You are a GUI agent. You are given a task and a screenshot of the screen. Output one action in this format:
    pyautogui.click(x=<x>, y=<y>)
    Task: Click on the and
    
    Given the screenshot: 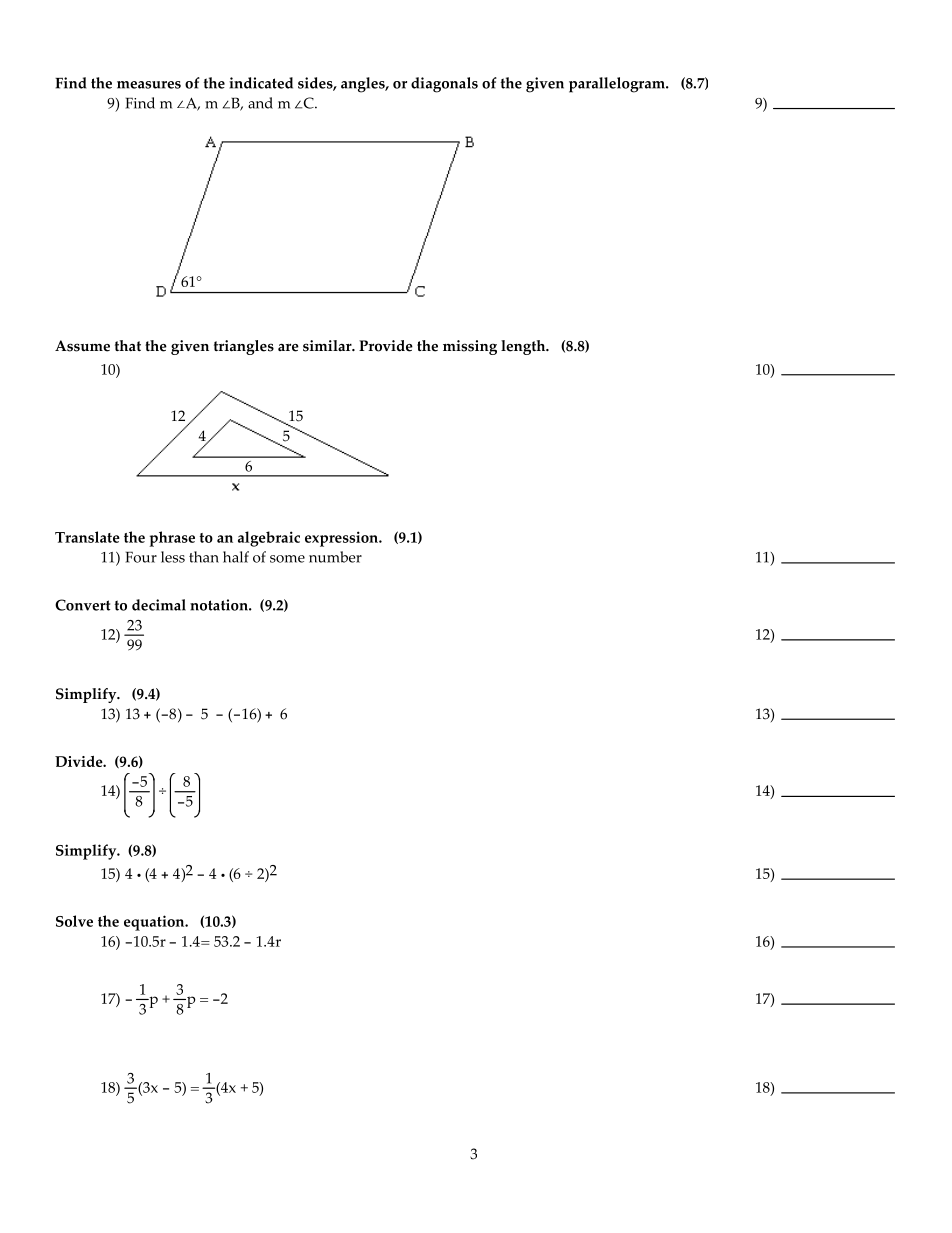 What is the action you would take?
    pyautogui.click(x=260, y=103)
